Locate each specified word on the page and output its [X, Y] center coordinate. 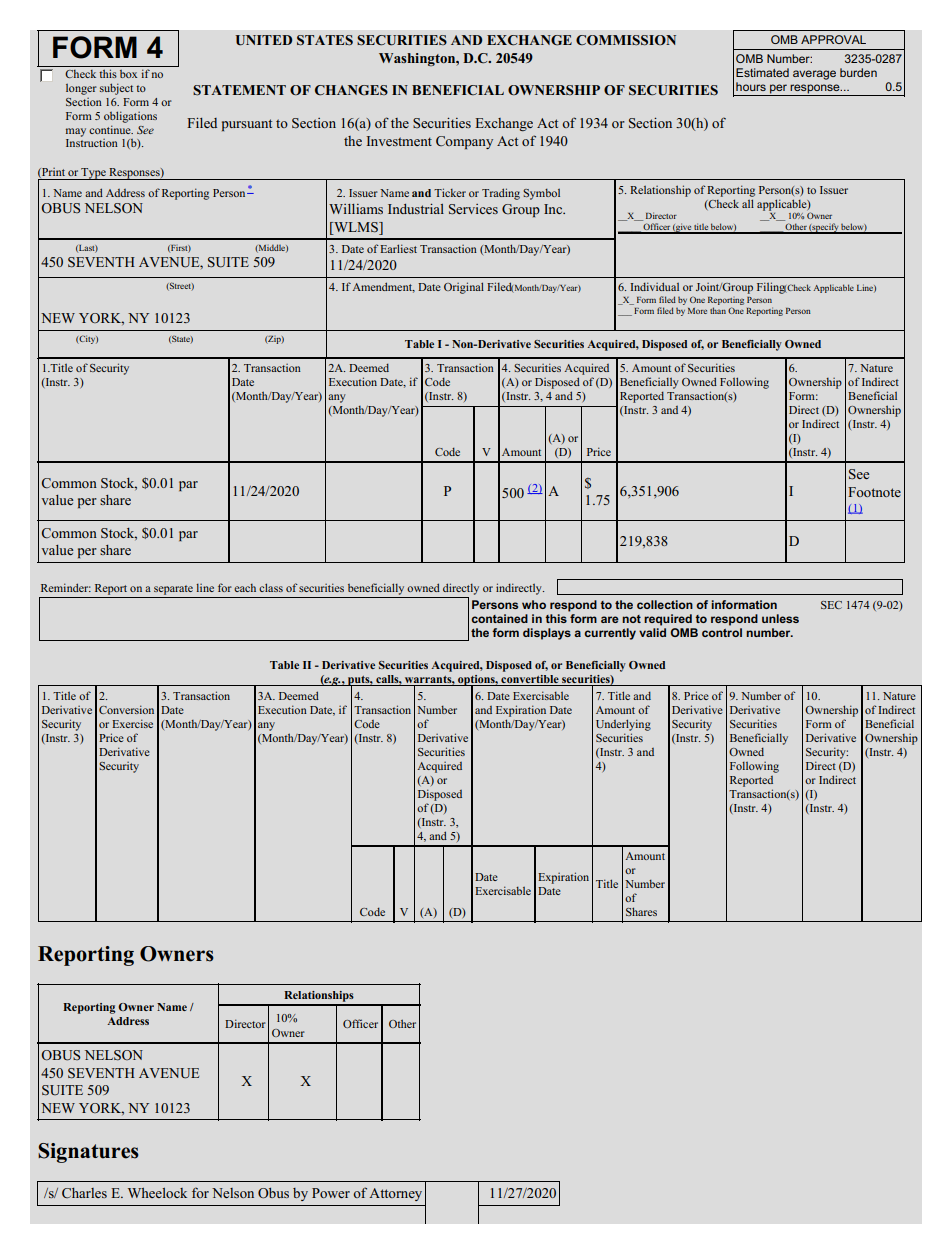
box [128, 74]
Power [331, 1193]
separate [173, 590]
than [718, 310]
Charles [84, 1193]
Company [464, 142]
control [722, 632]
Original [464, 288]
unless [780, 618]
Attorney [395, 1194]
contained [499, 618]
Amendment [383, 287]
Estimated [762, 72]
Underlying [623, 725]
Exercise [132, 723]
